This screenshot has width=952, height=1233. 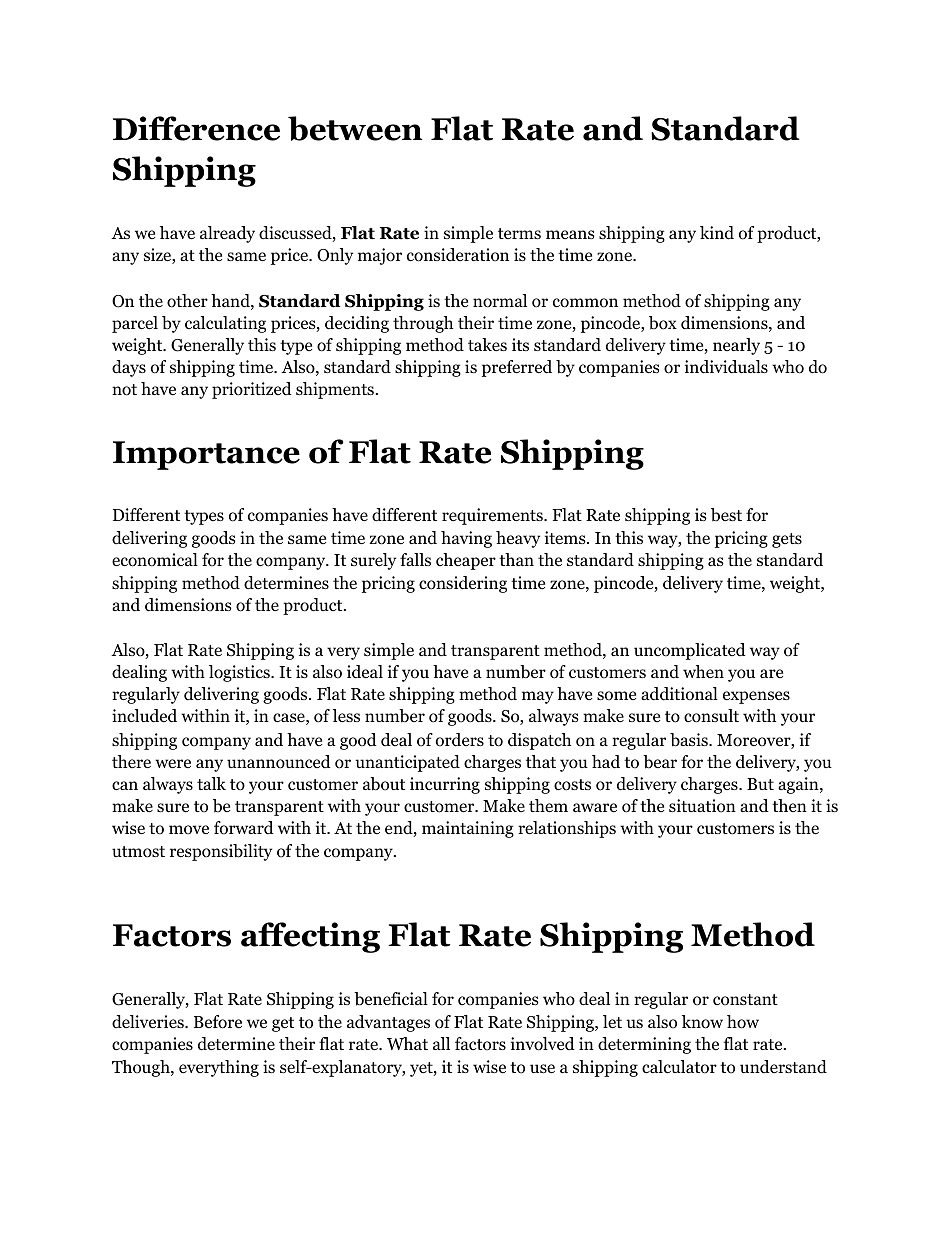 What do you see at coordinates (252, 390) in the screenshot?
I see `prioritized` at bounding box center [252, 390].
